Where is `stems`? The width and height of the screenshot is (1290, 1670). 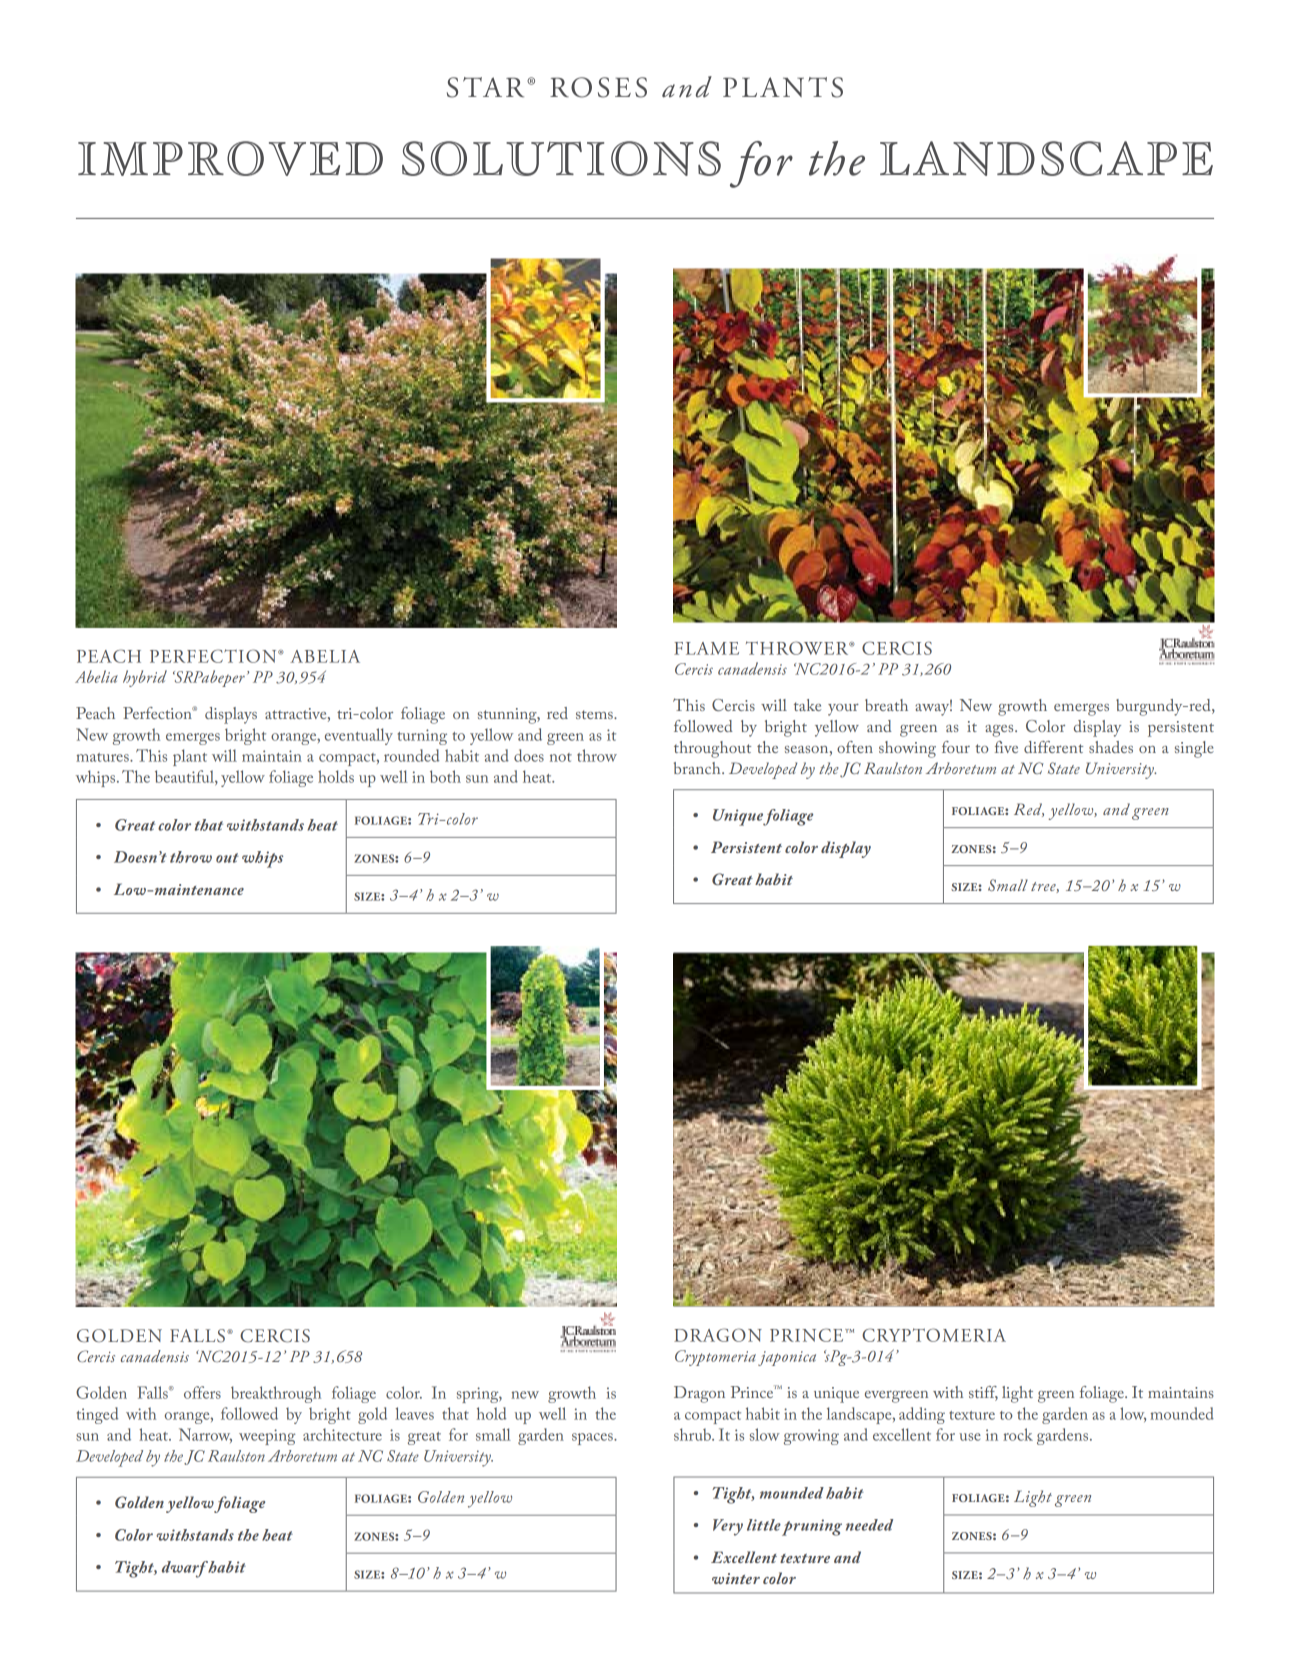 stems is located at coordinates (595, 714).
